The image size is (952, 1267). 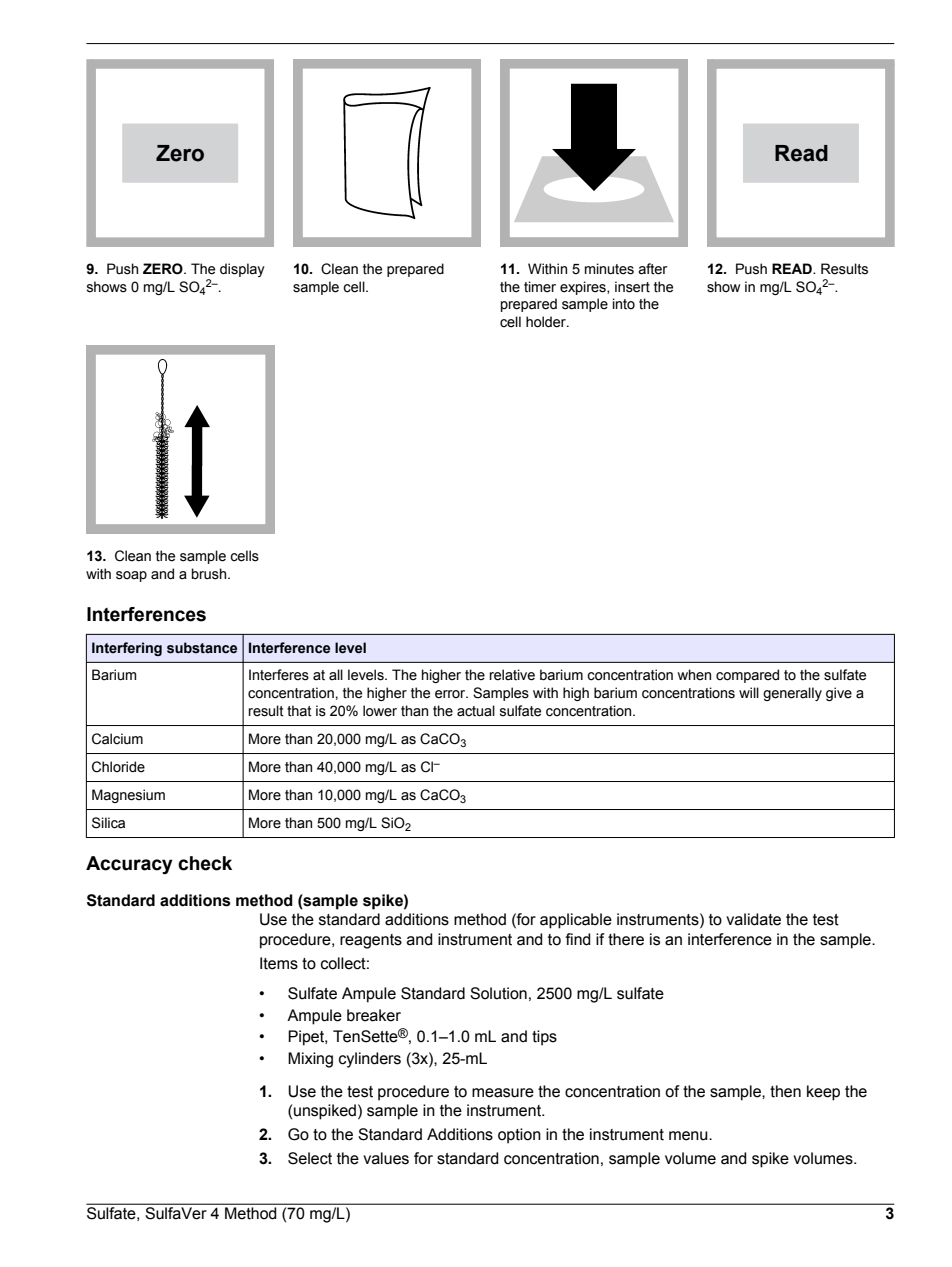 I want to click on Select, so click(x=310, y=1158).
